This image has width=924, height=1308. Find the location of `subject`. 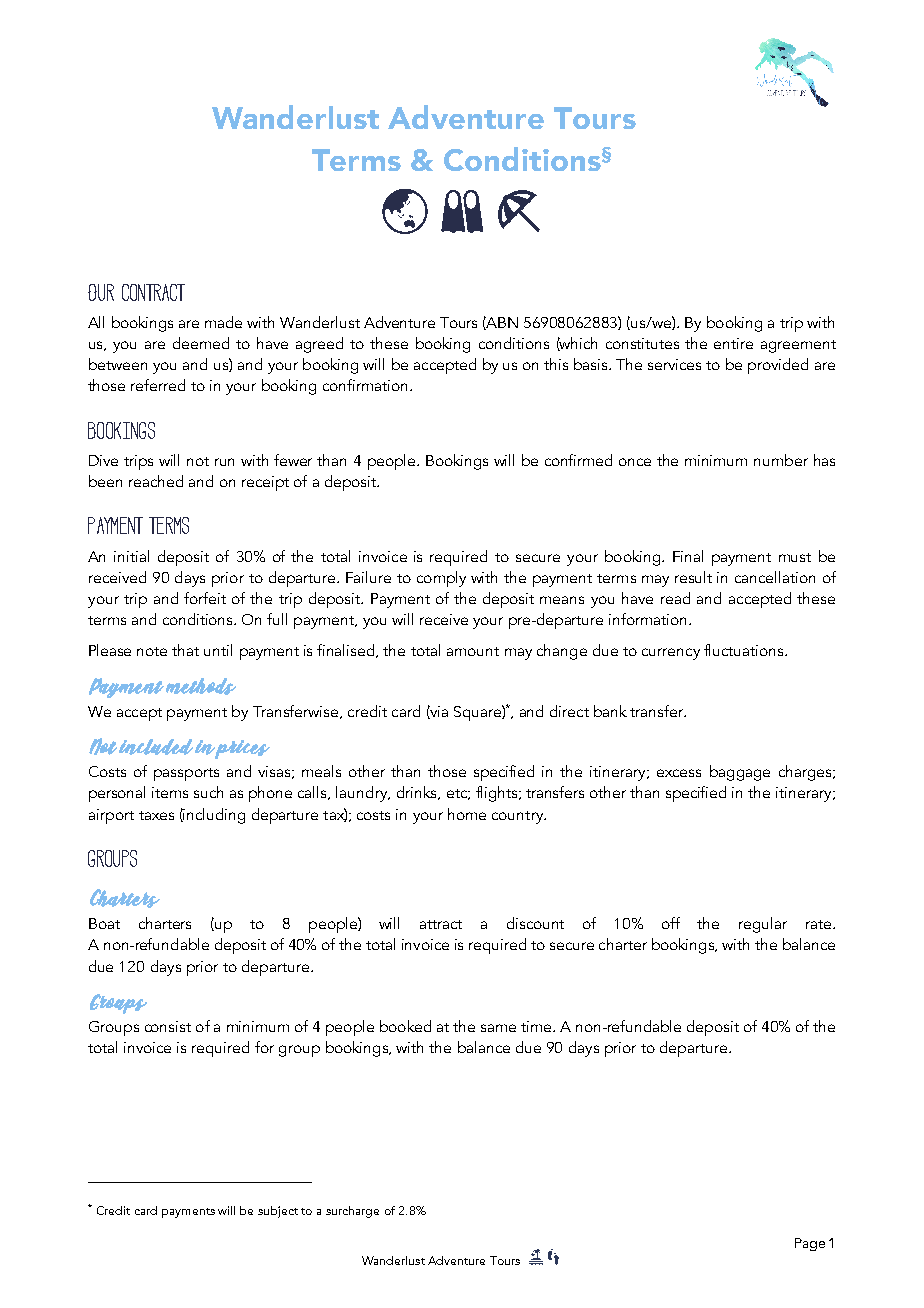

subject is located at coordinates (278, 1212).
